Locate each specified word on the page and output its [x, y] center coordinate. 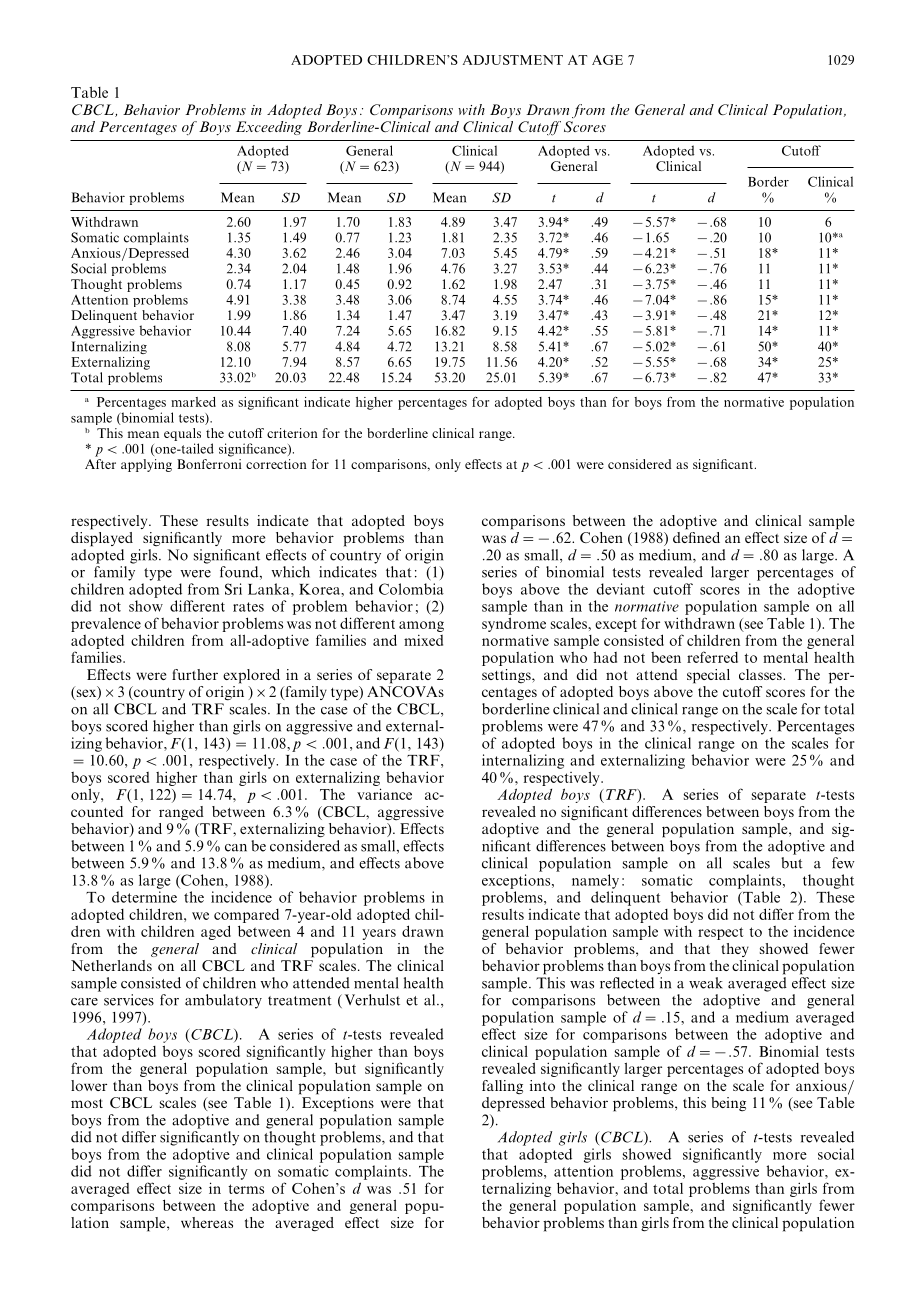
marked [193, 402]
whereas [207, 1222]
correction [276, 464]
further [195, 674]
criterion [292, 433]
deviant [621, 589]
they [735, 950]
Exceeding [269, 128]
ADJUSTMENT [513, 60]
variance [384, 794]
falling [502, 1087]
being [728, 1104]
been [666, 657]
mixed [423, 640]
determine [144, 897]
